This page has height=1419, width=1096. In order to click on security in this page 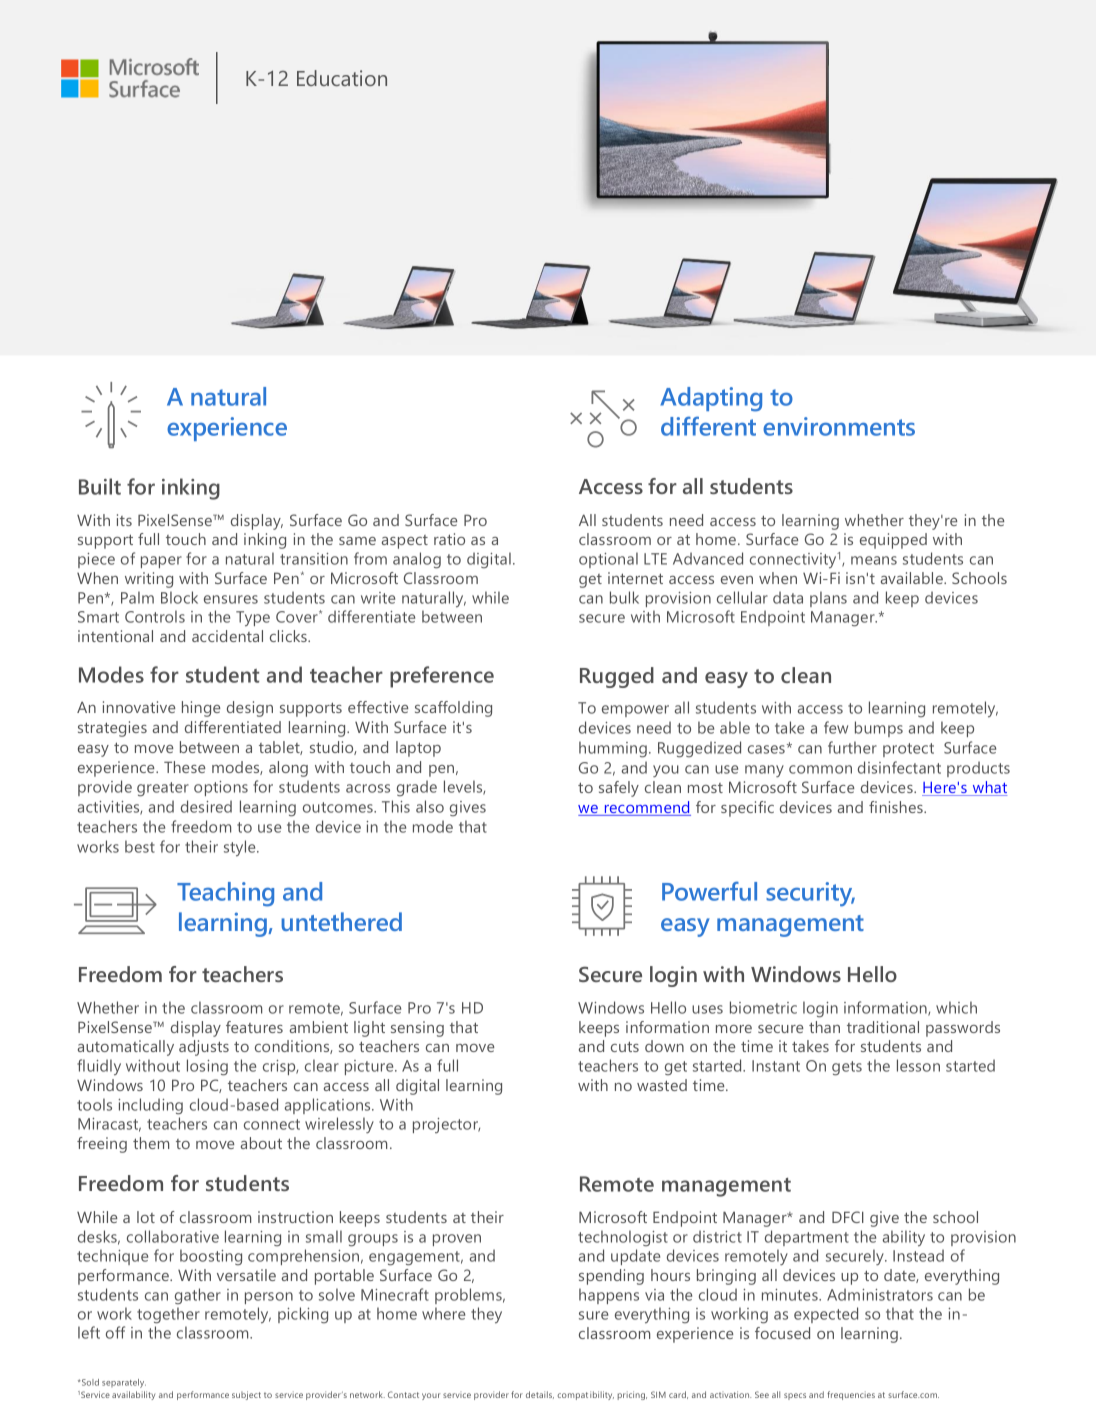, I will do `click(810, 894)`.
